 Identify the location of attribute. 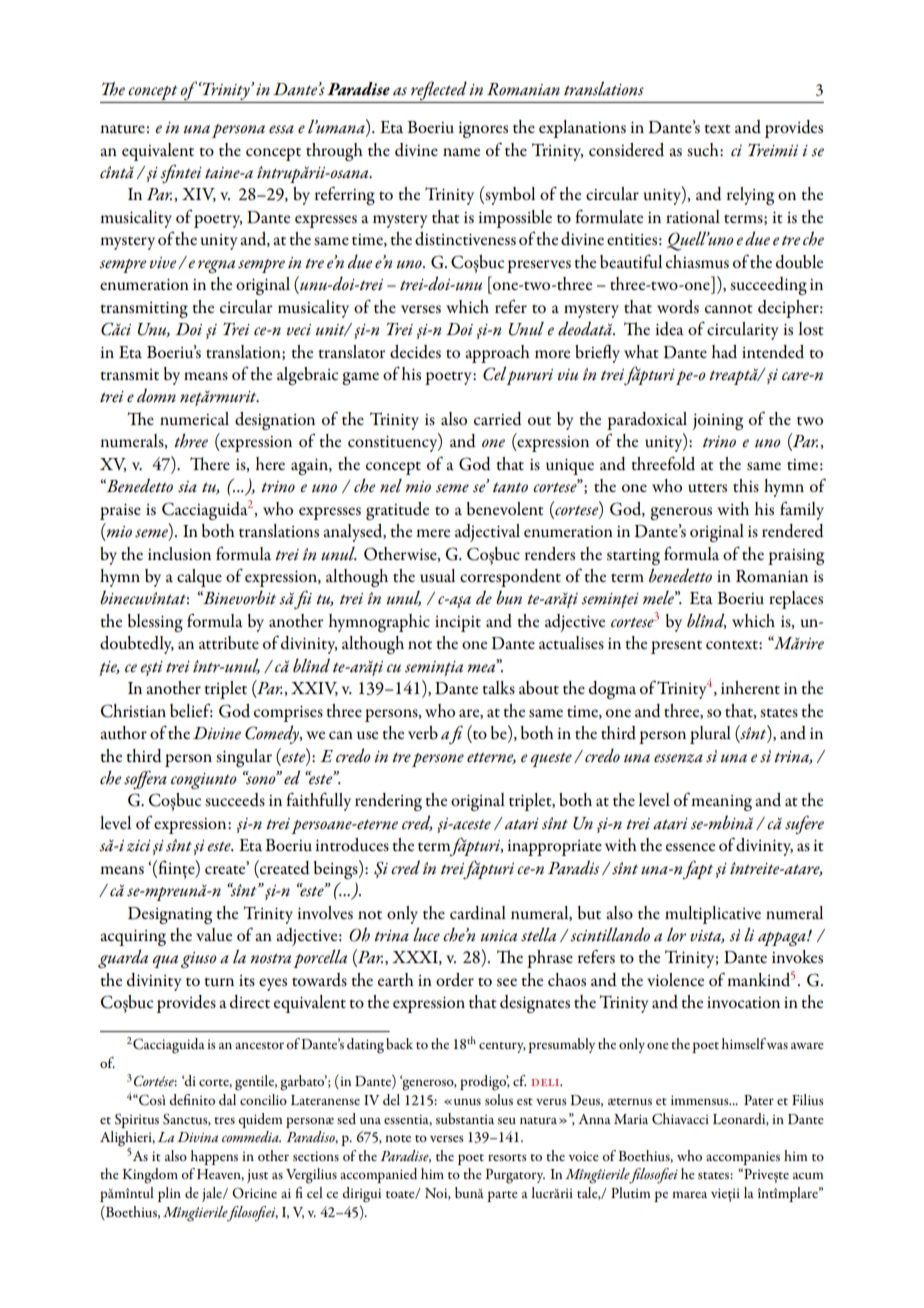
(229, 643).
